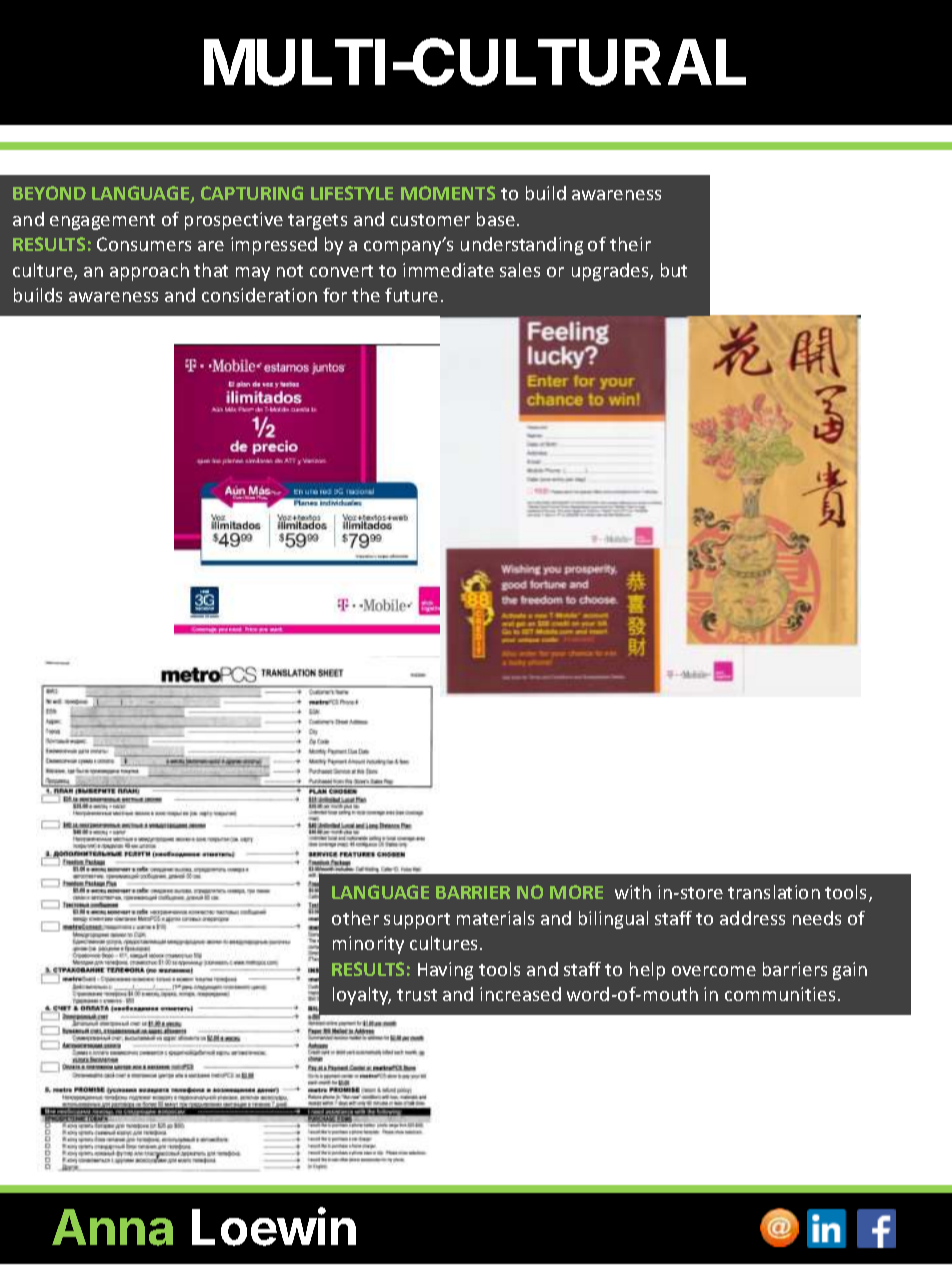  What do you see at coordinates (430, 220) in the document?
I see `customer` at bounding box center [430, 220].
